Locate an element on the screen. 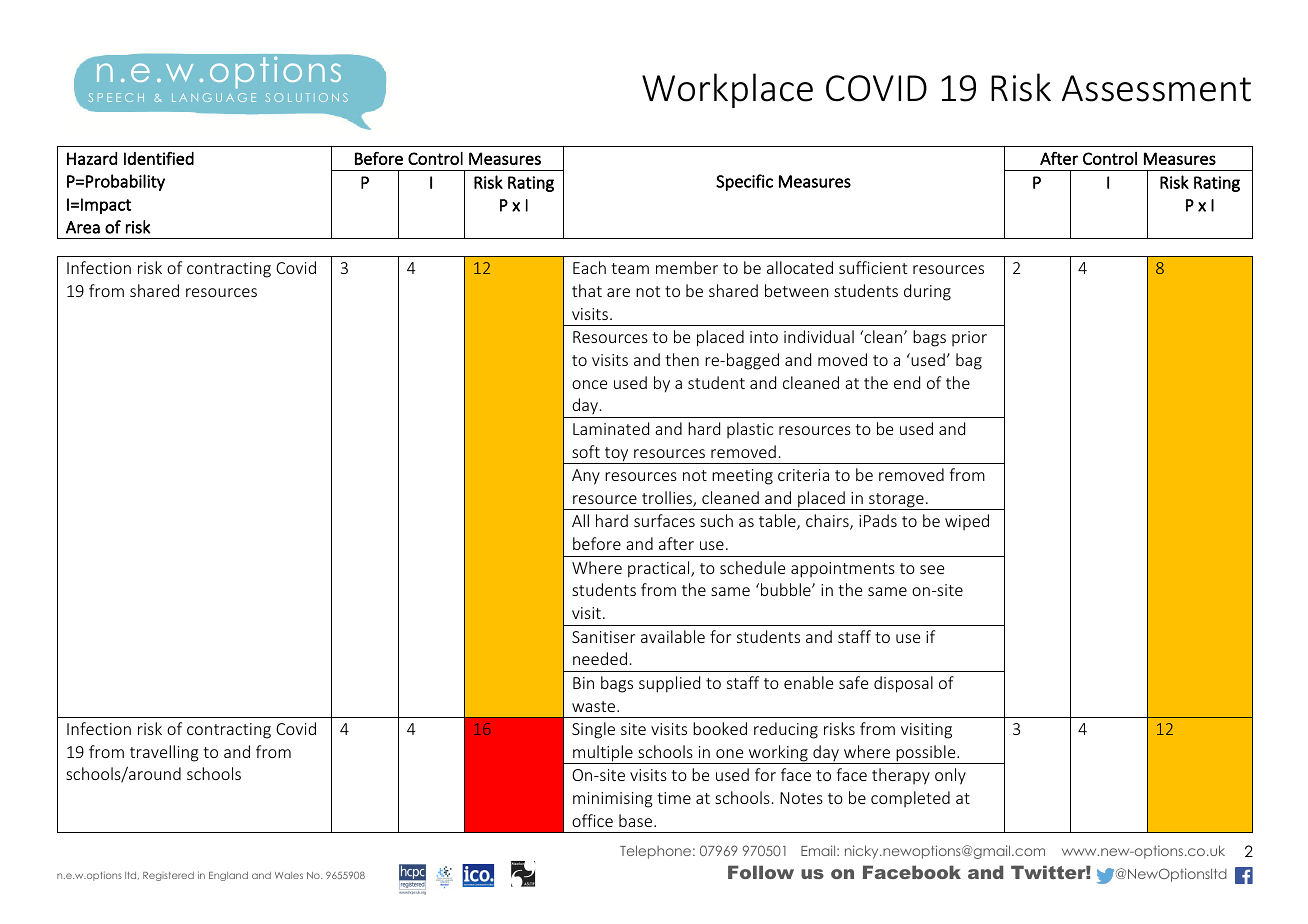  Sanitiser is located at coordinates (603, 637).
